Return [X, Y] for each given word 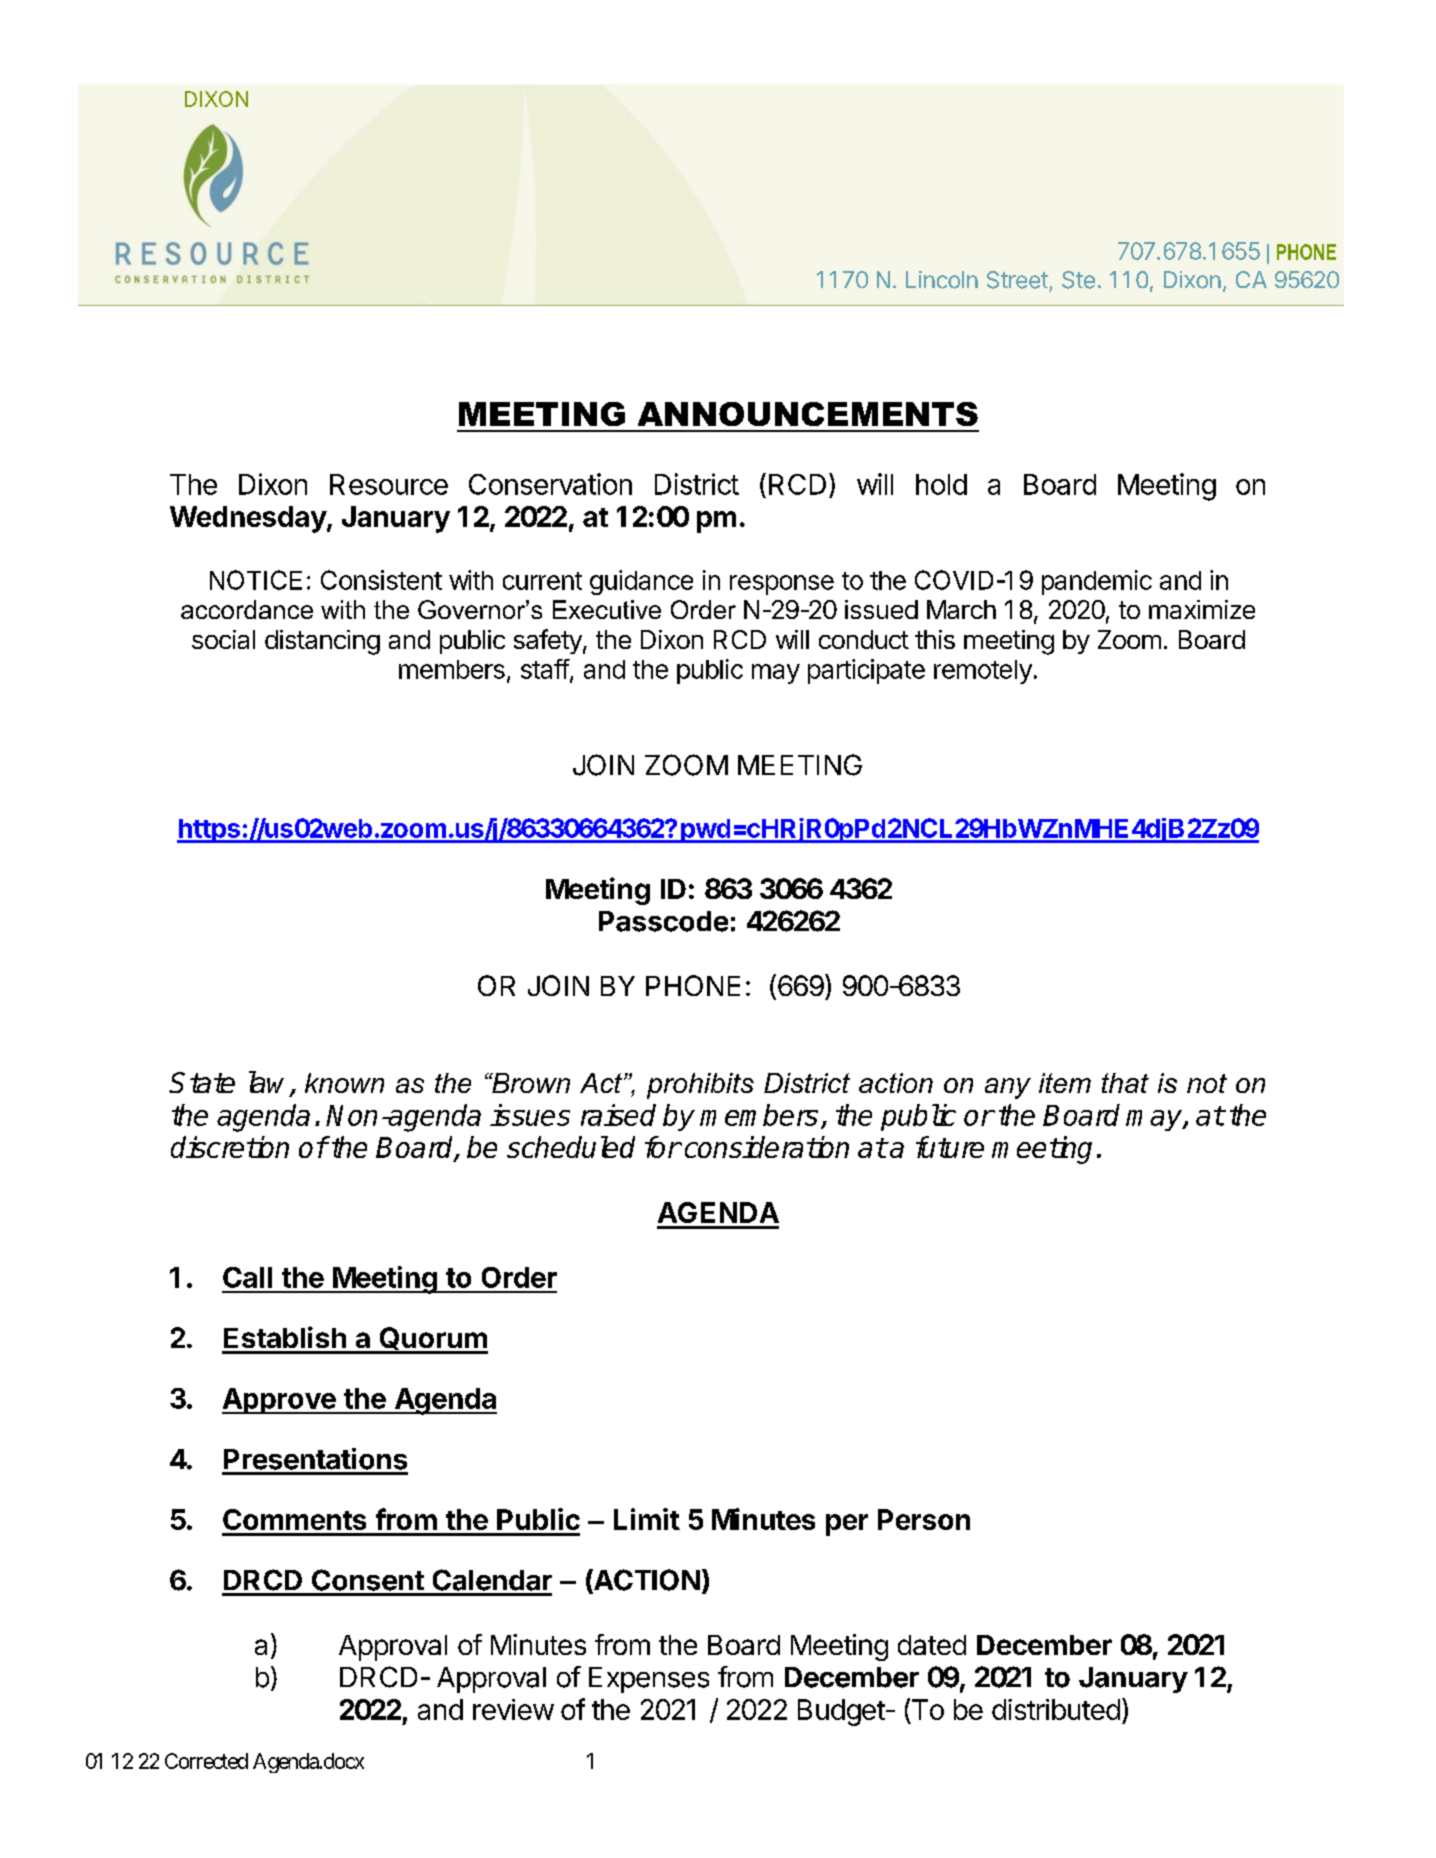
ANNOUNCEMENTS [808, 414]
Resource [389, 484]
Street [1017, 280]
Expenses [649, 1680]
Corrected [206, 1761]
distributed [1056, 1709]
